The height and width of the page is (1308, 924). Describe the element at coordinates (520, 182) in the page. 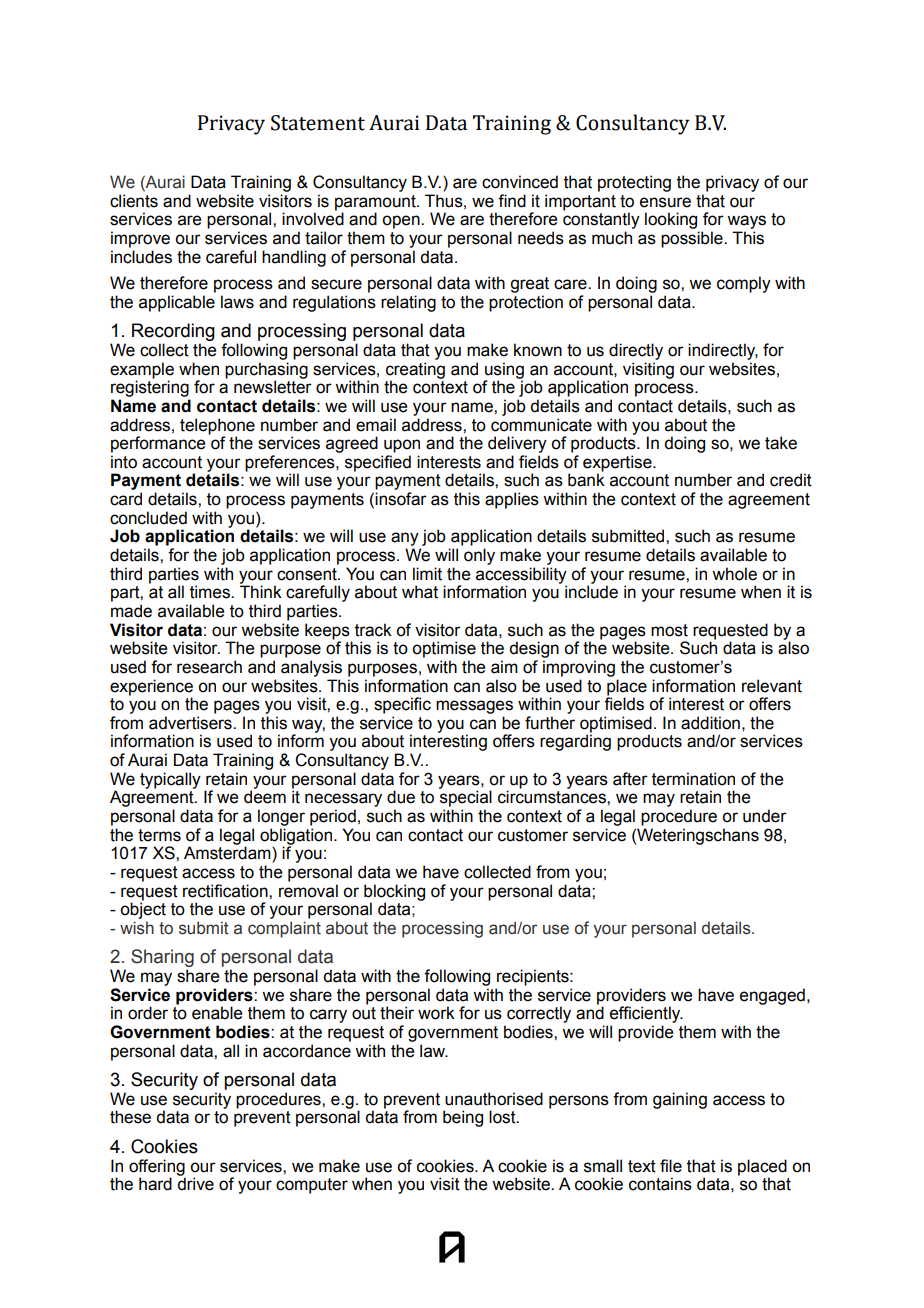

I see `convinced` at that location.
